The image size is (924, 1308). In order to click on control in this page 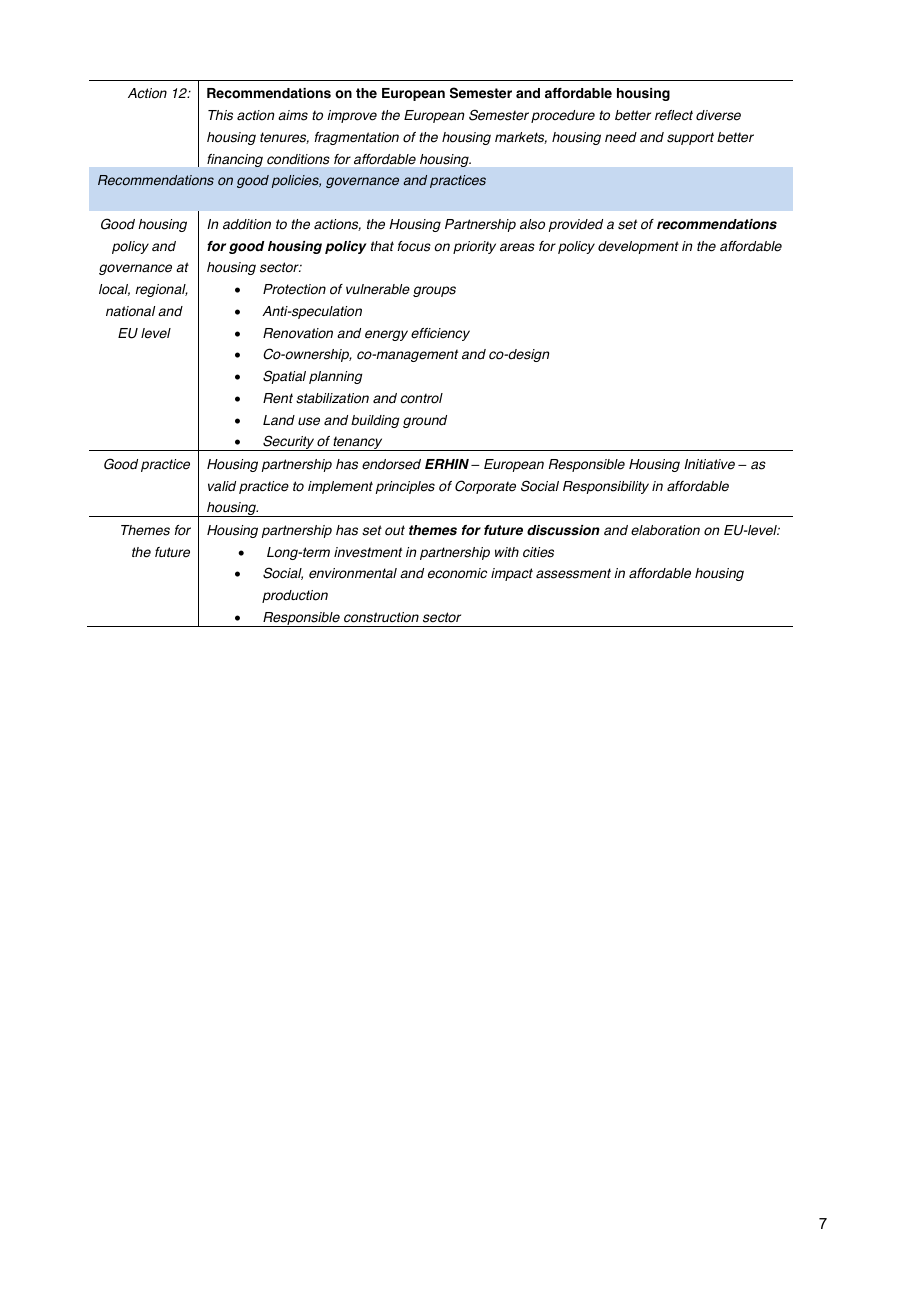, I will do `click(422, 398)`.
